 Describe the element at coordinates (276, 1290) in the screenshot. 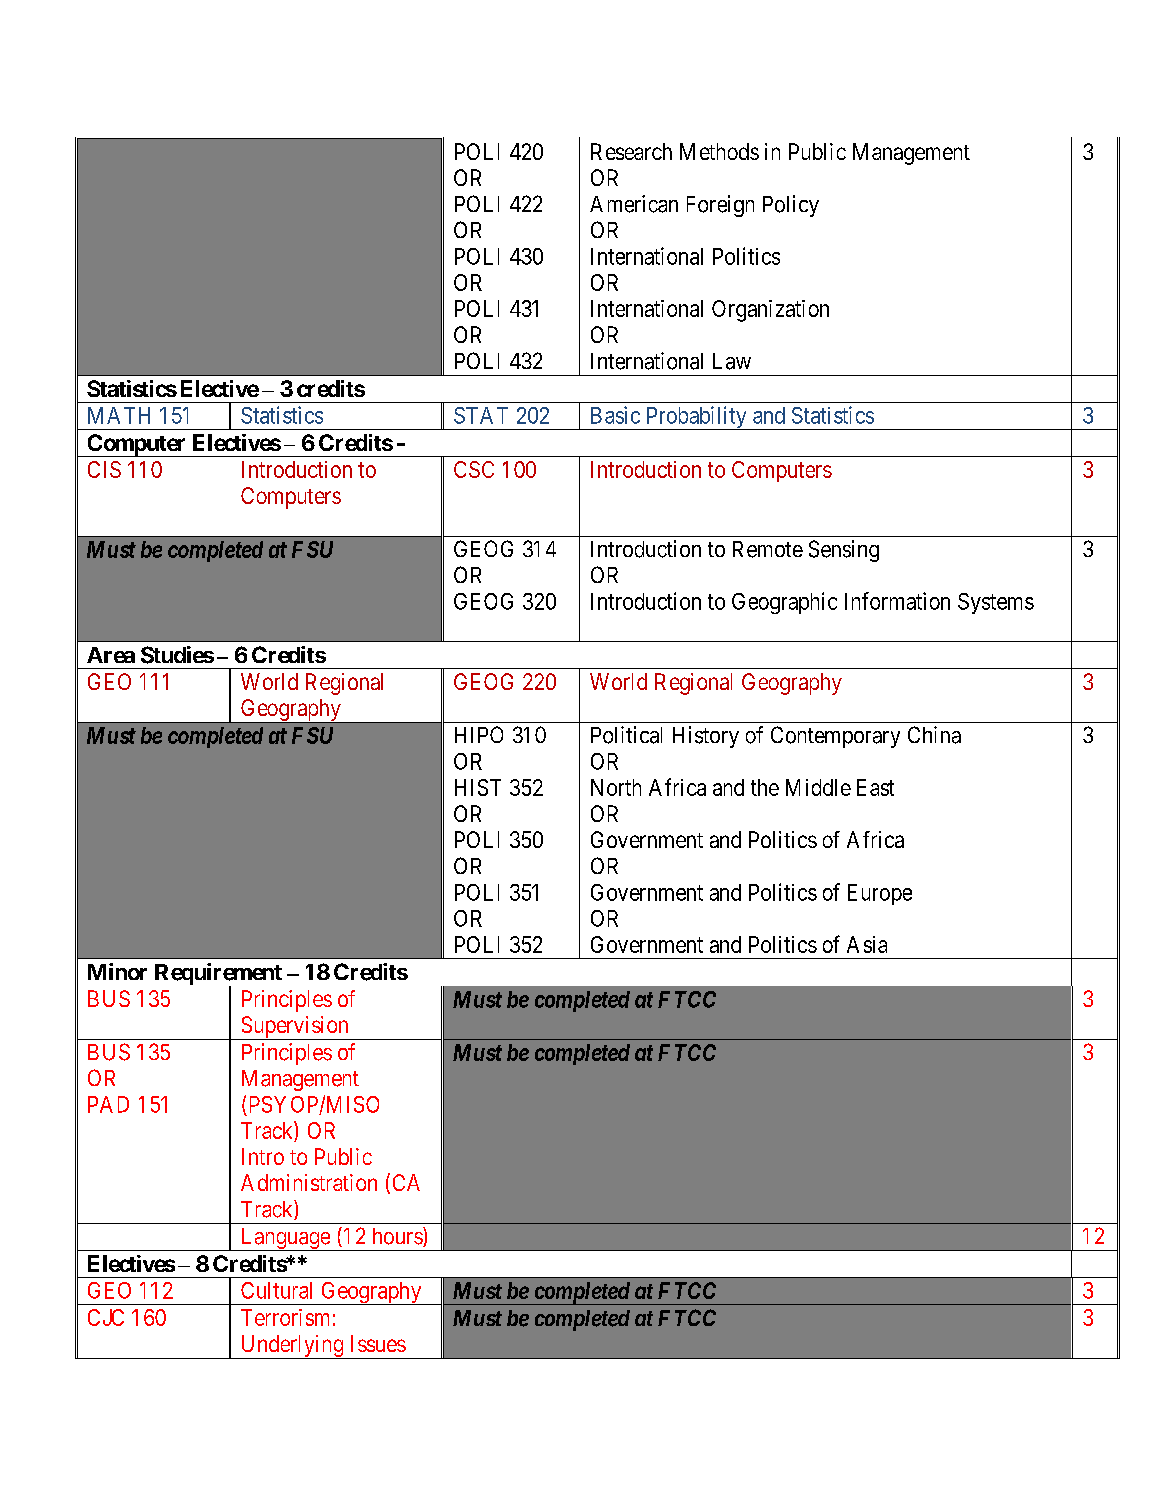

I see `Cultural` at that location.
